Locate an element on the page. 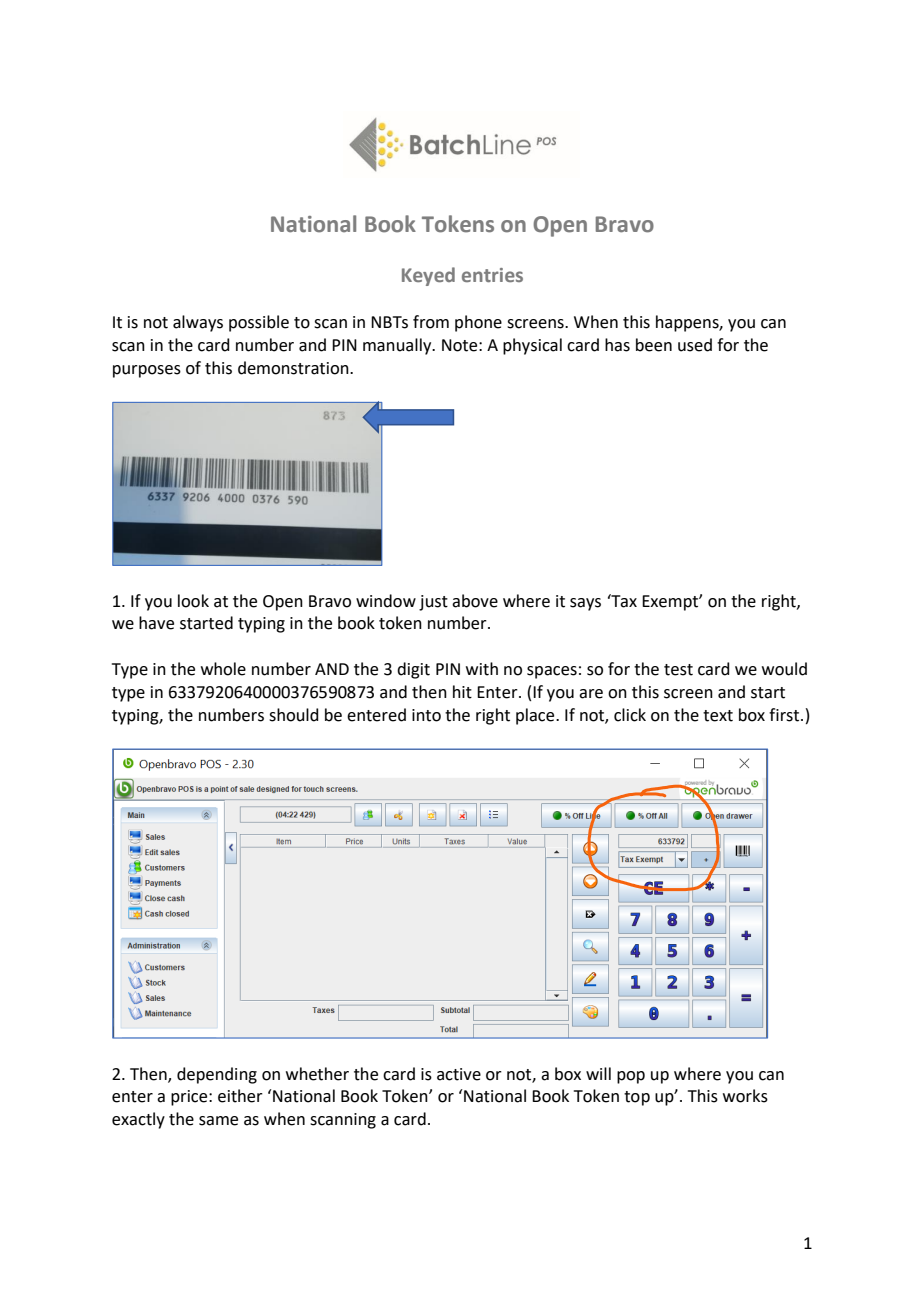 This page has width=924, height=1308. works is located at coordinates (745, 1096).
